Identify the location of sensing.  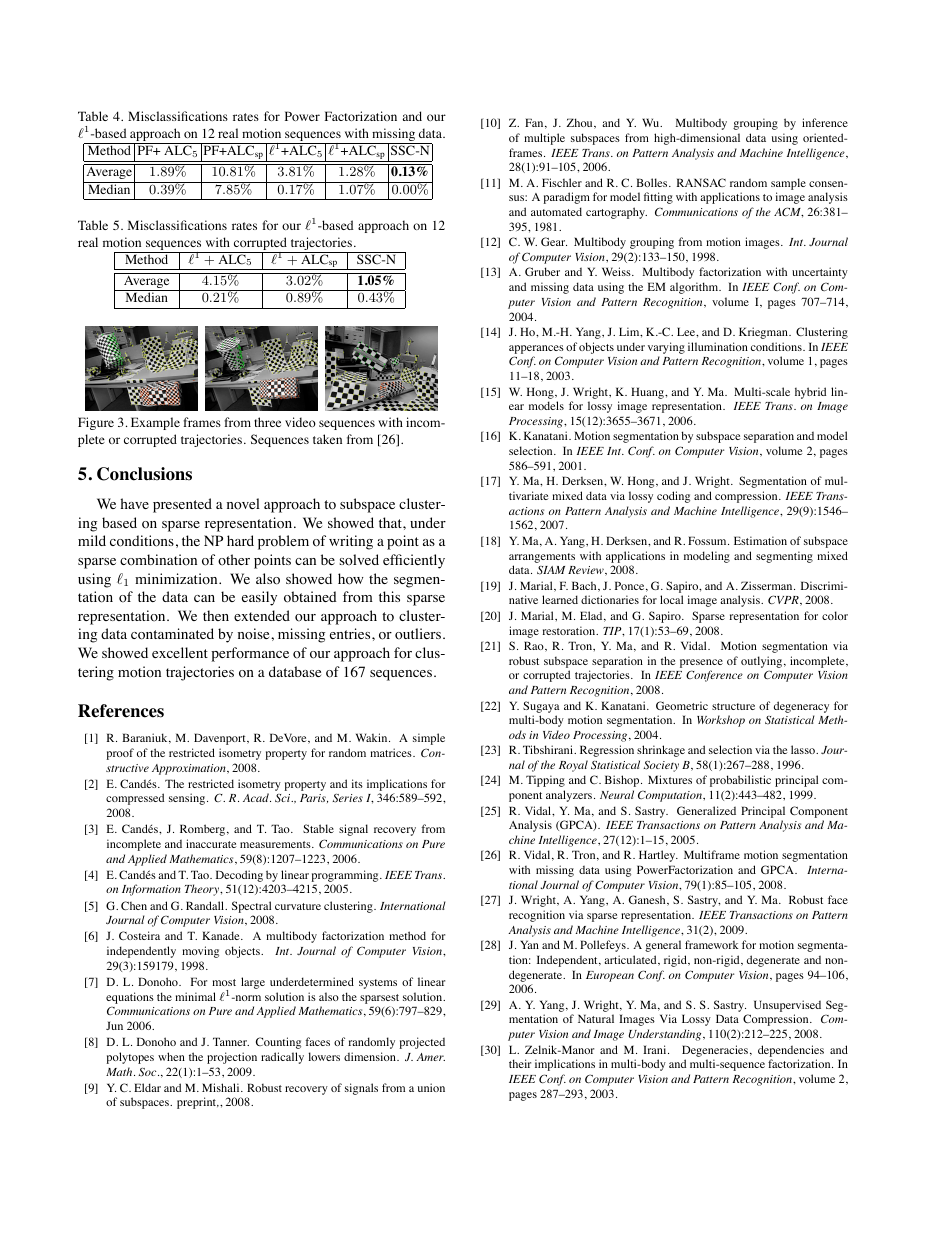
(188, 799).
